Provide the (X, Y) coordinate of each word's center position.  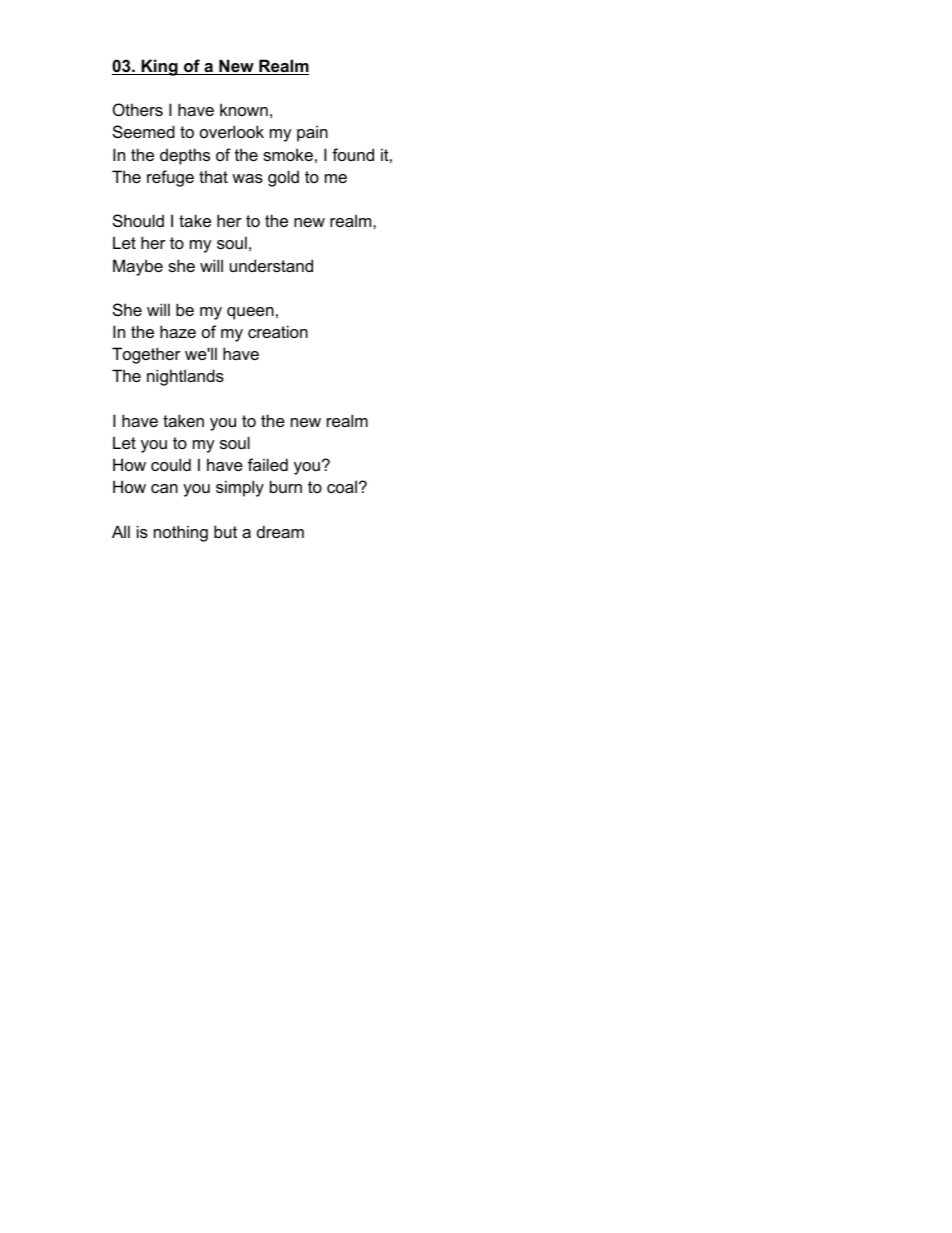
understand (271, 265)
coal (342, 486)
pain (312, 133)
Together (146, 355)
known (244, 109)
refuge (170, 178)
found (353, 154)
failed (268, 464)
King (159, 67)
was (247, 178)
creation (278, 331)
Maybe (138, 267)
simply (240, 488)
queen (250, 313)
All (121, 531)
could (171, 464)
